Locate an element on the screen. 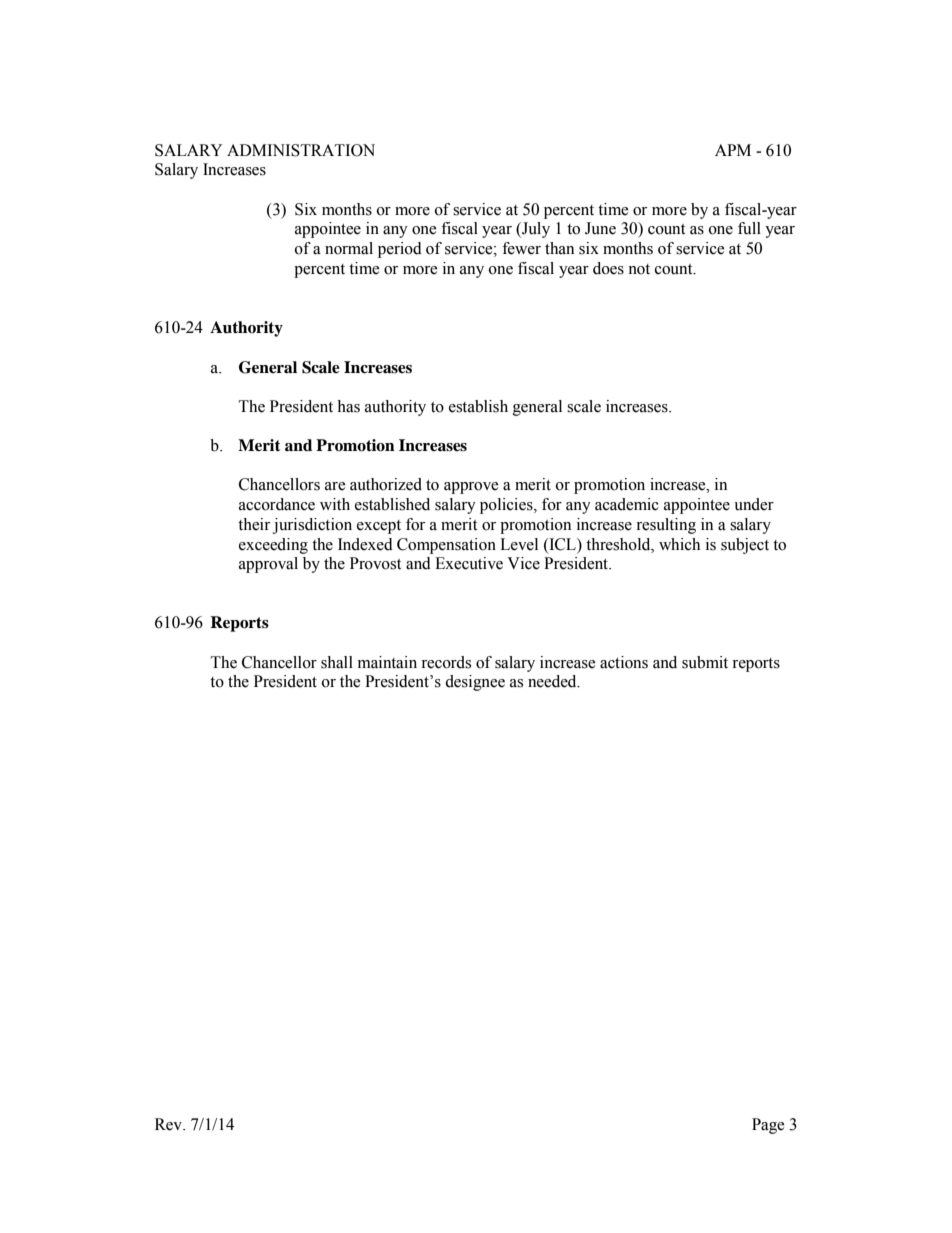 This screenshot has height=1233, width=952. approve is located at coordinates (471, 488).
